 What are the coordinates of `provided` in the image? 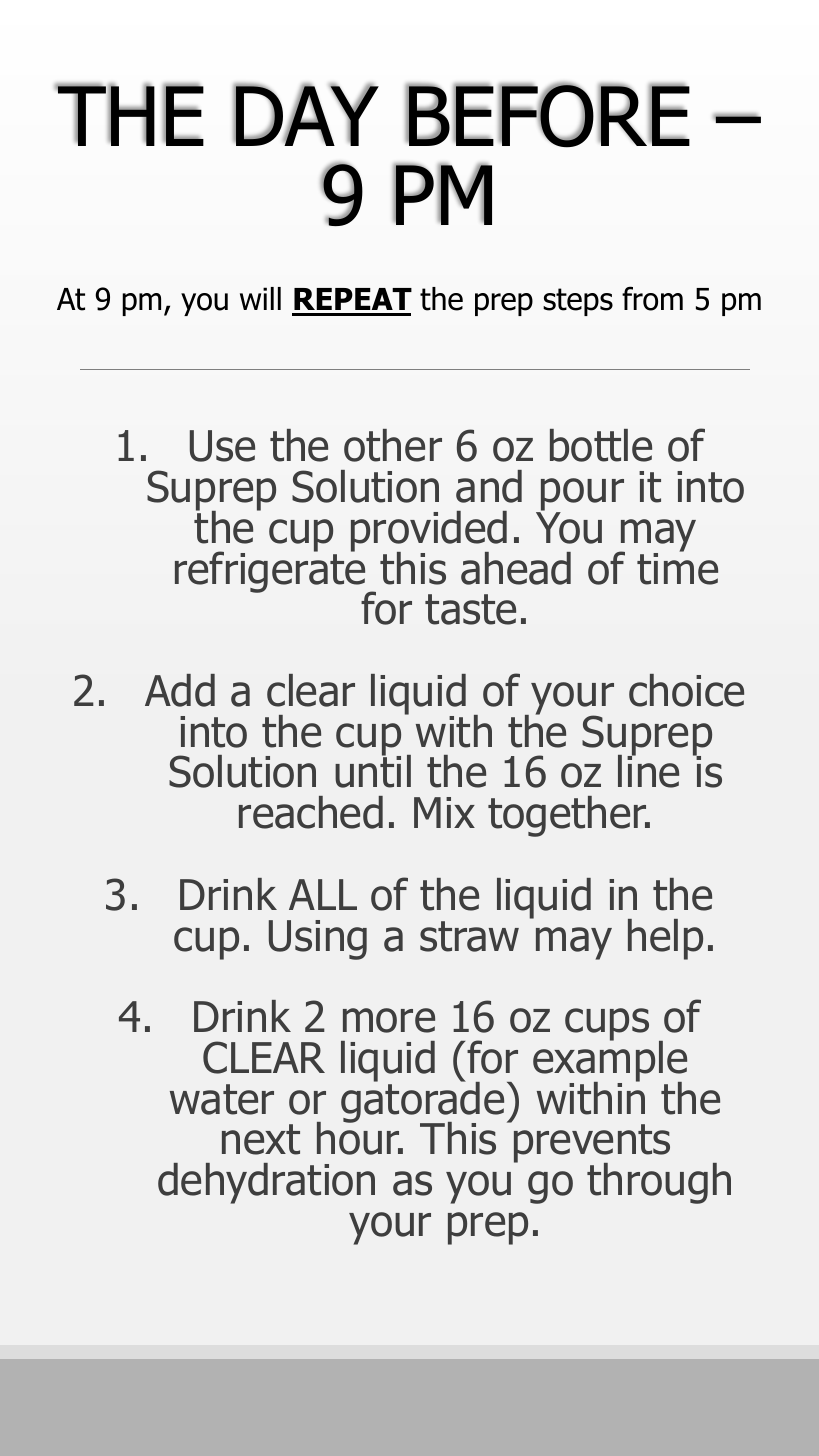 It's located at (429, 532).
